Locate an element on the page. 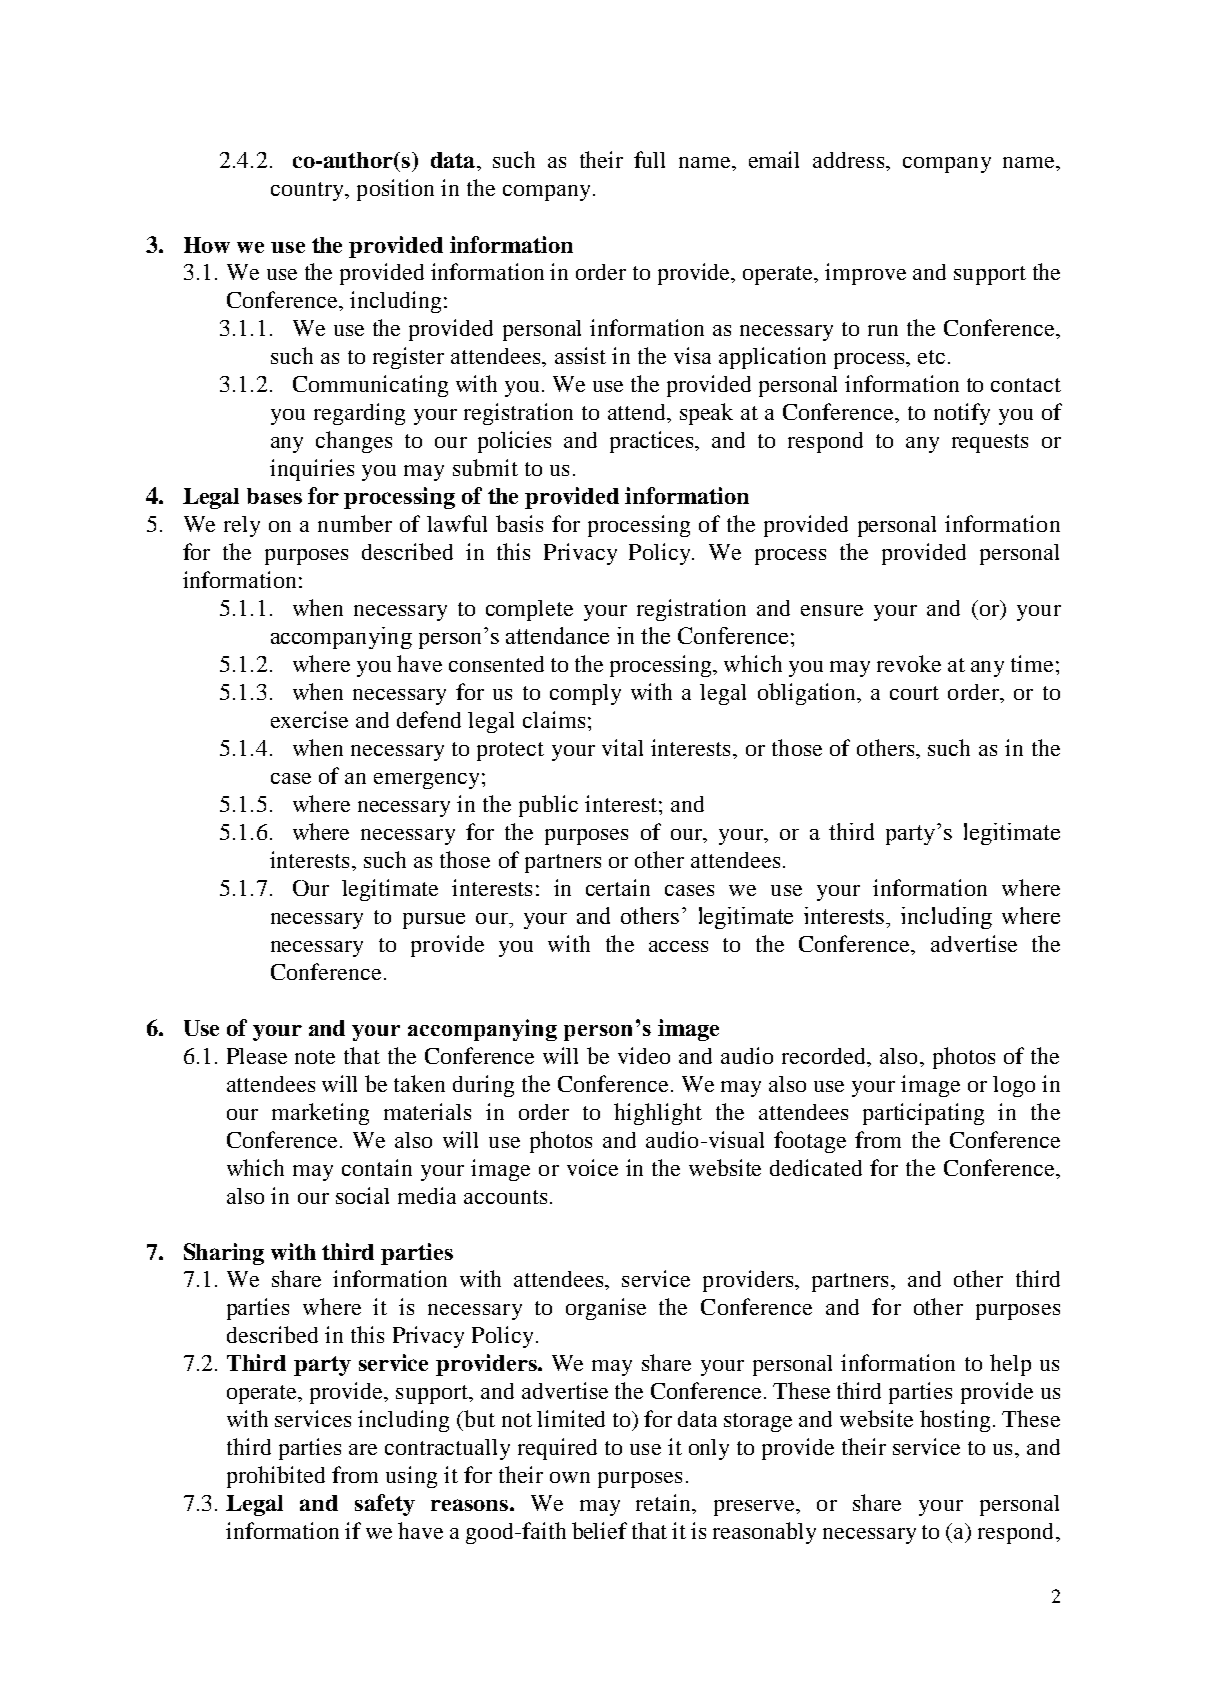 The width and height of the document is (1207, 1707). address is located at coordinates (850, 160).
